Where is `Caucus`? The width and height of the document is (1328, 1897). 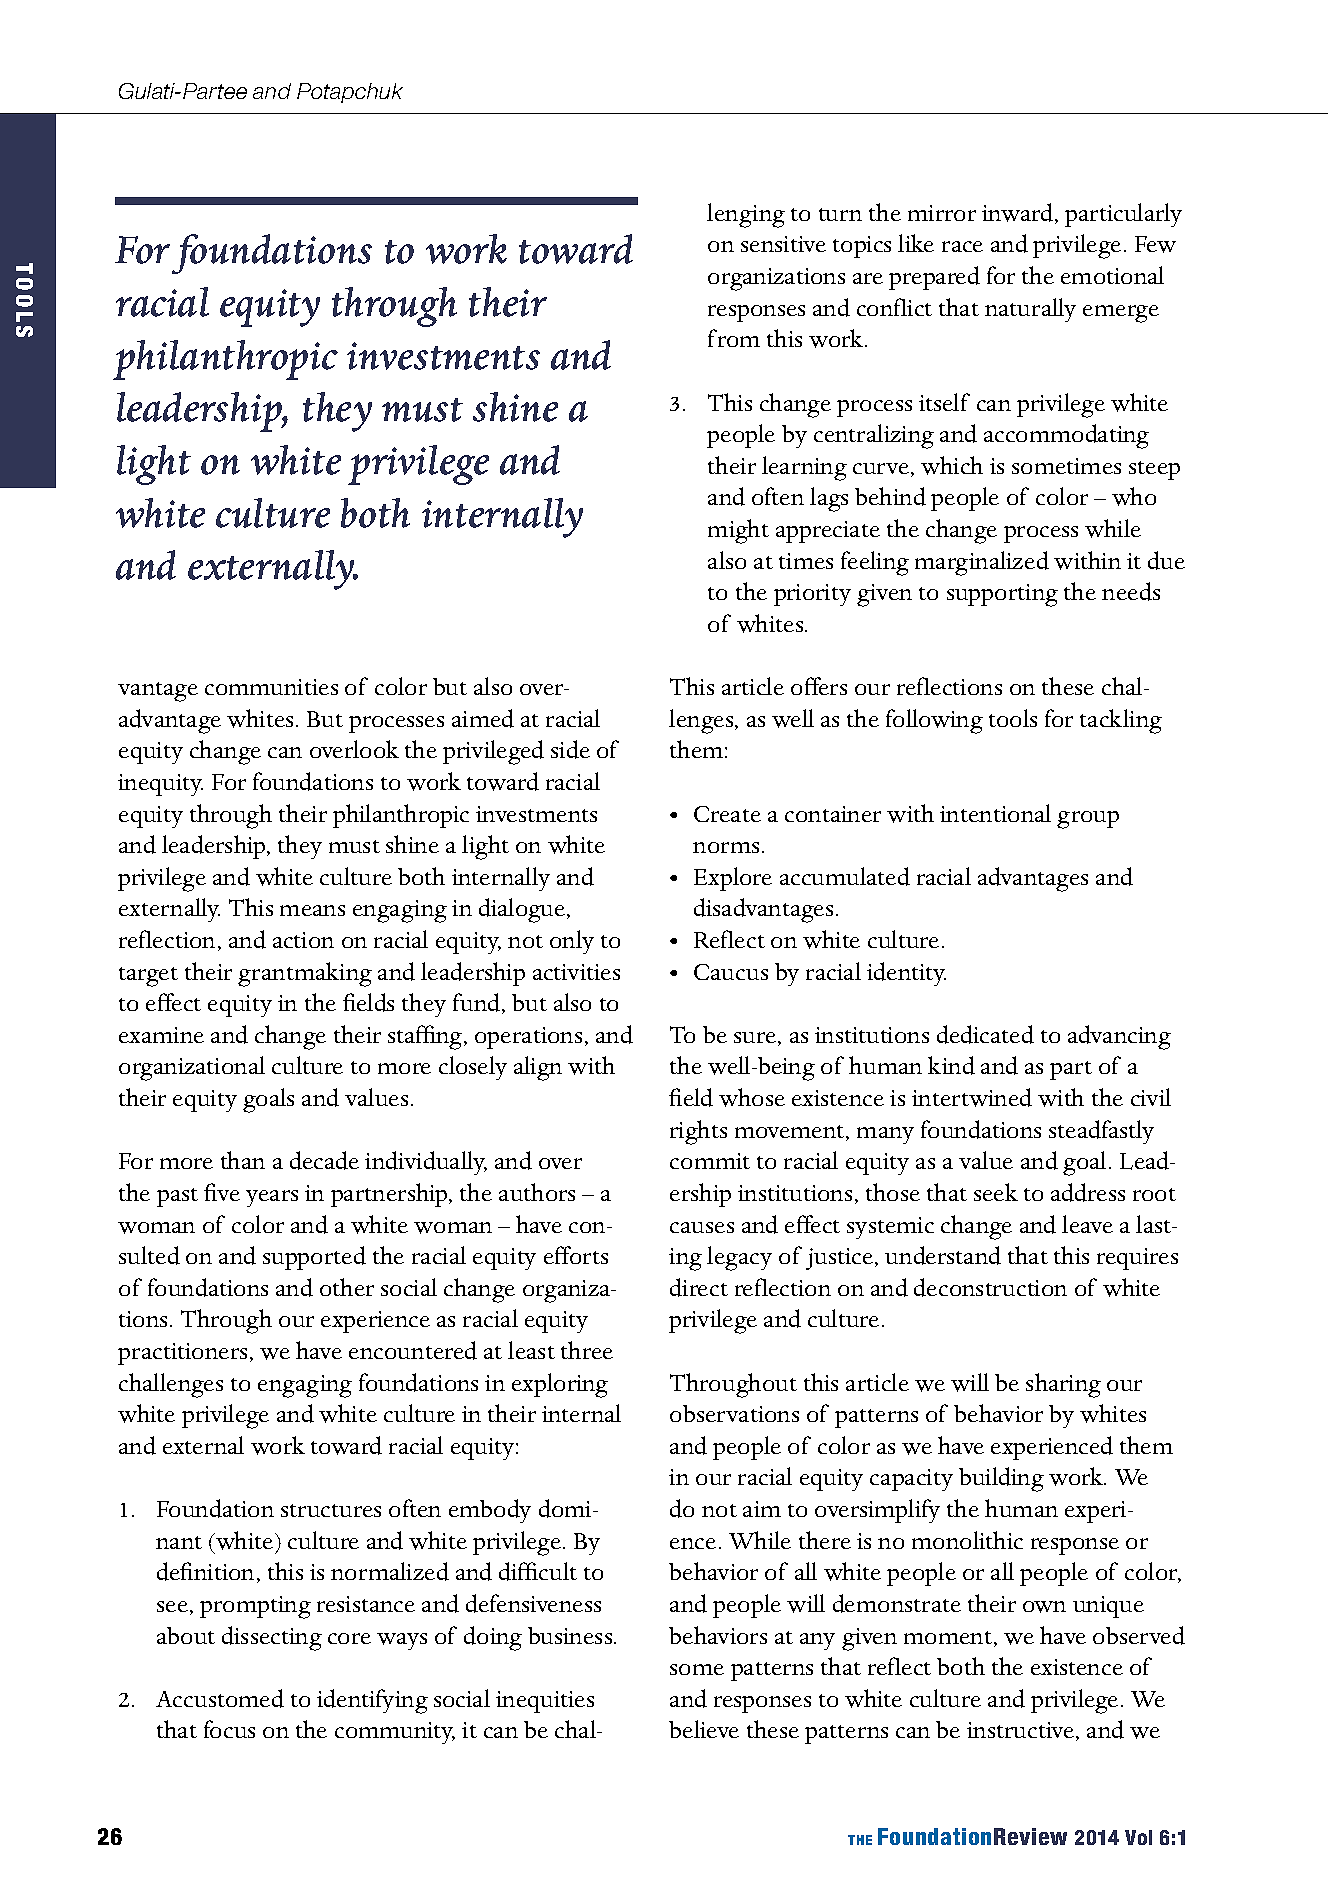
Caucus is located at coordinates (731, 972).
